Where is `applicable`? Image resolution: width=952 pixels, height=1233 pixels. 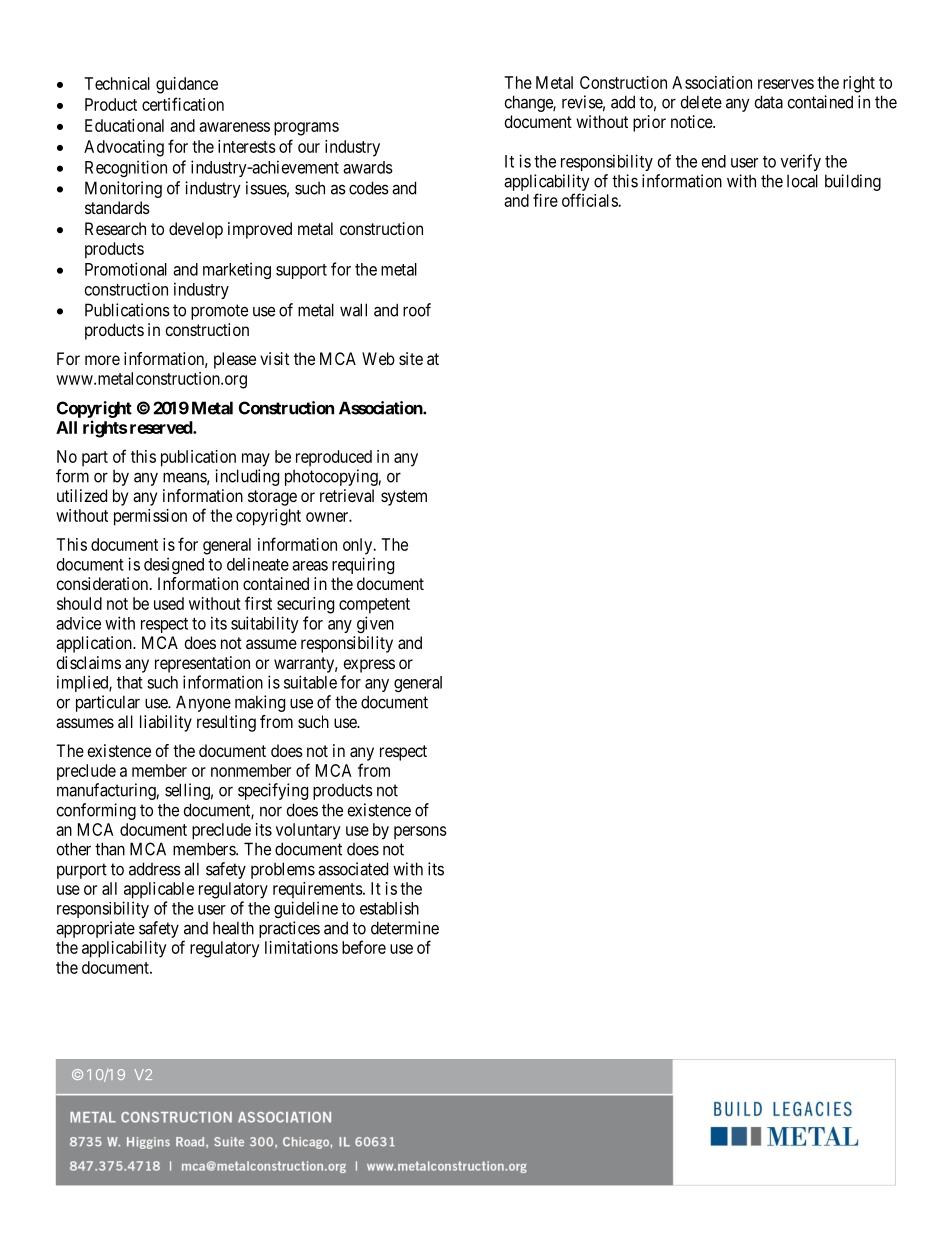
applicable is located at coordinates (159, 890).
